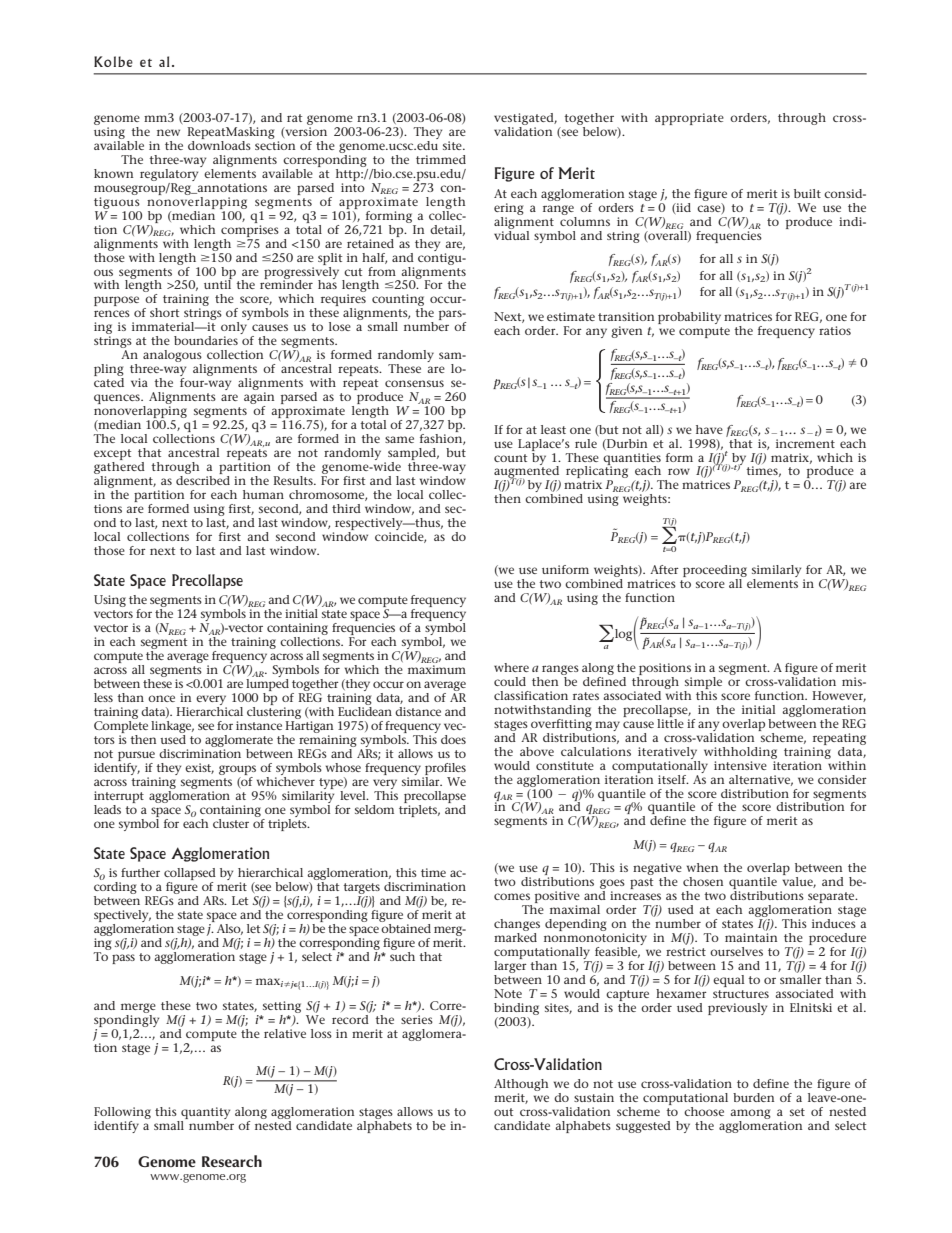 This screenshot has width=952, height=1233. I want to click on downloads, so click(219, 144).
